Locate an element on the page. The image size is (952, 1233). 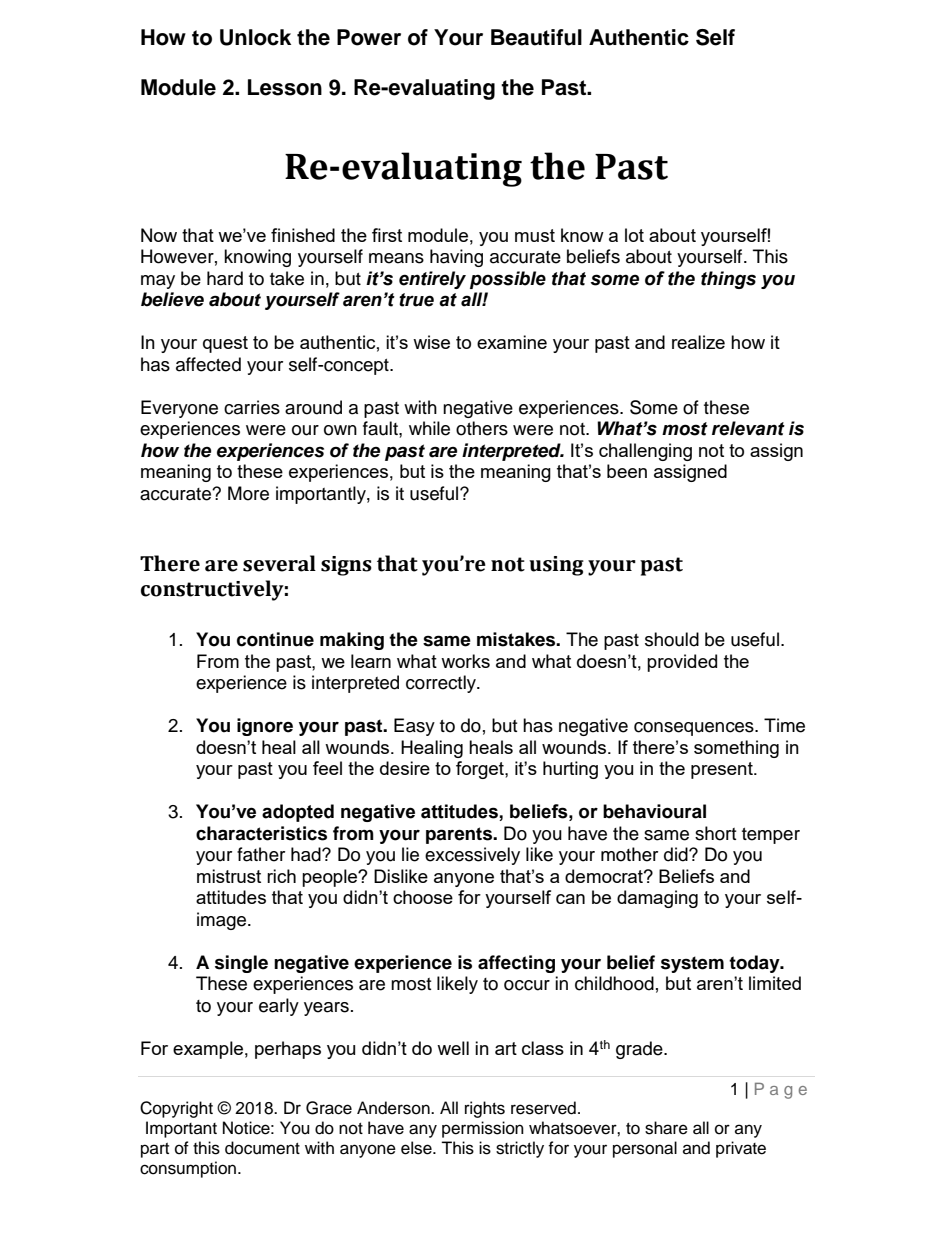
carries is located at coordinates (252, 407).
